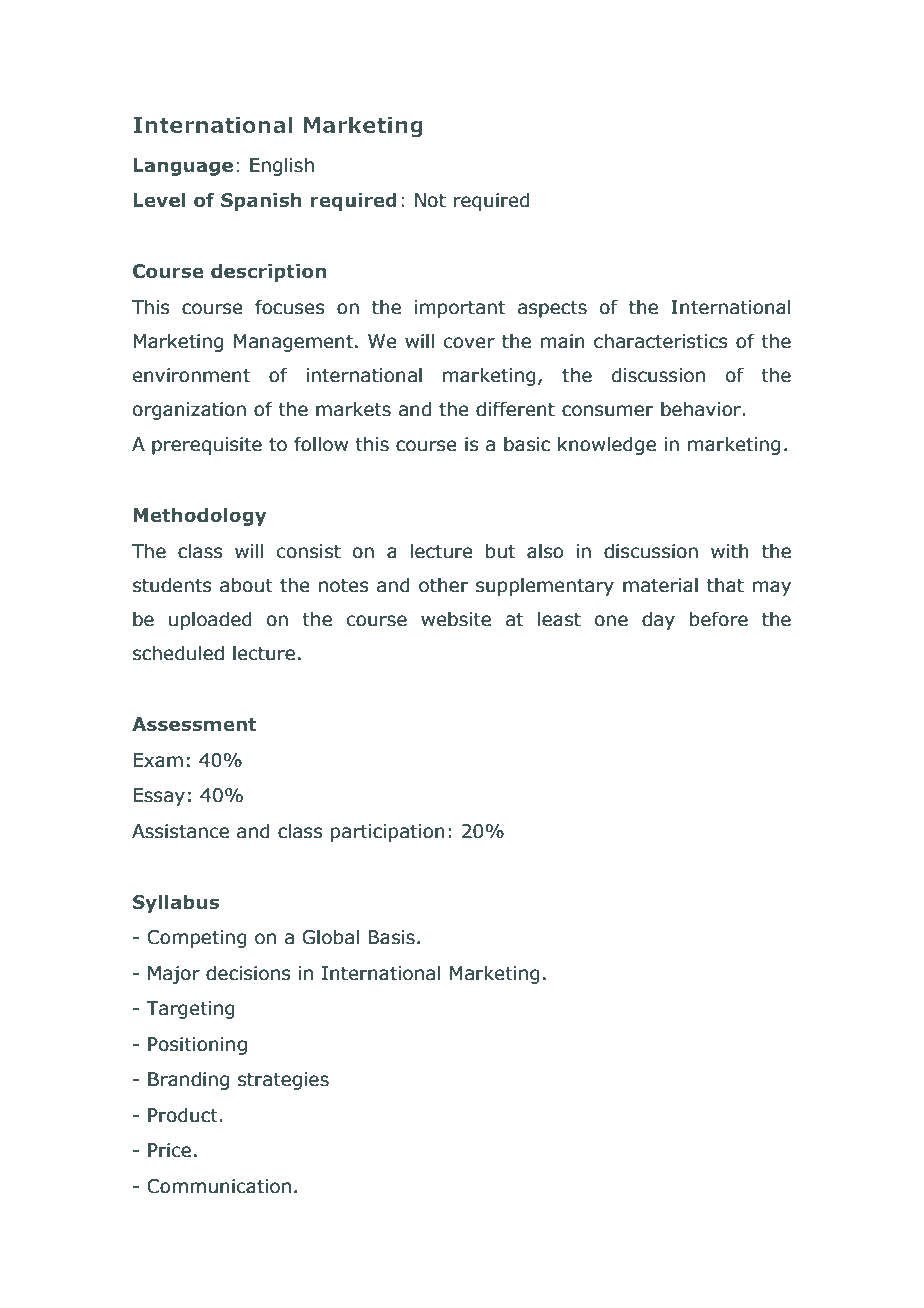  Describe the element at coordinates (261, 202) in the document. I see `Spanish` at that location.
